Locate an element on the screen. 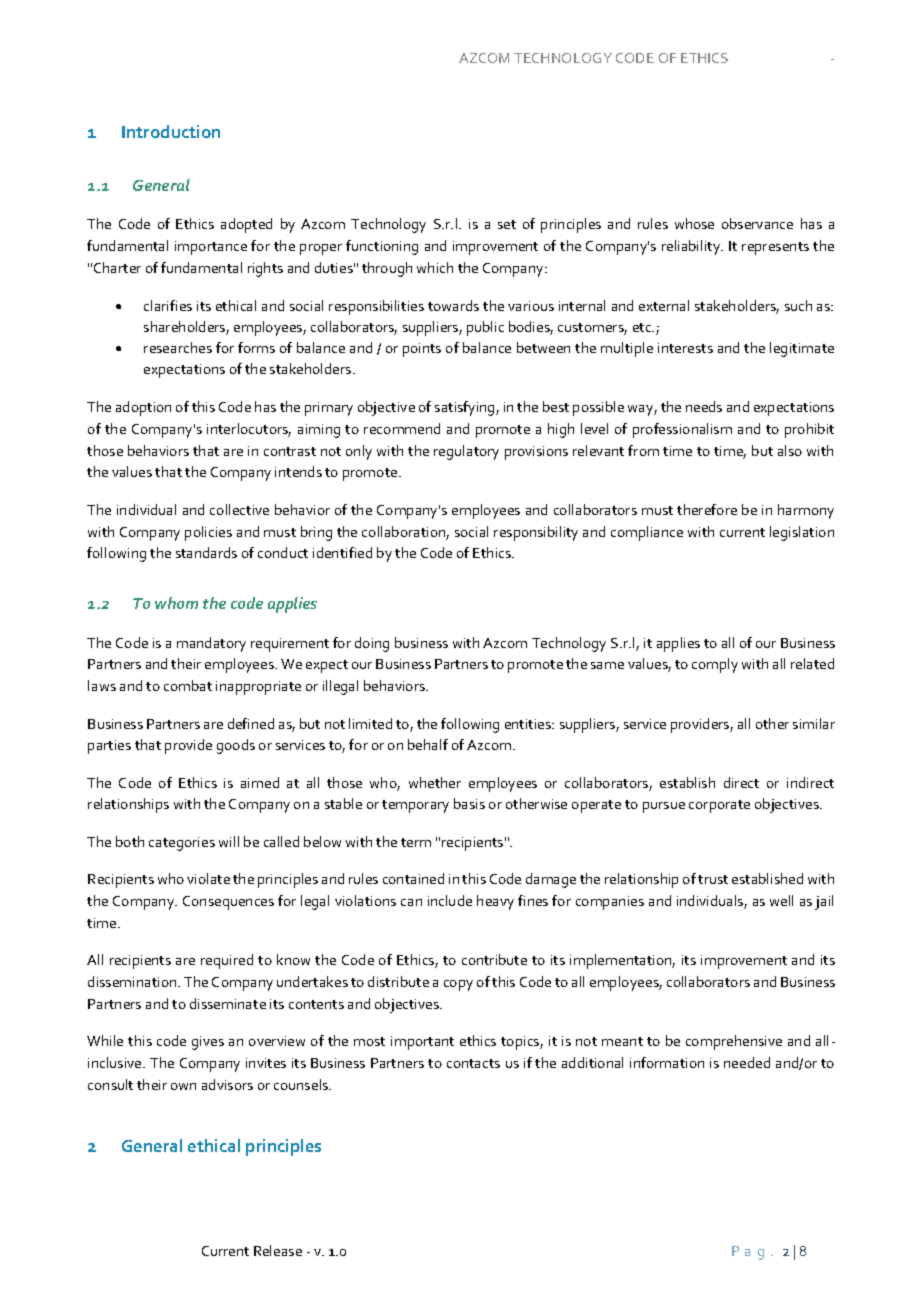 This screenshot has width=924, height=1308. include is located at coordinates (450, 900).
